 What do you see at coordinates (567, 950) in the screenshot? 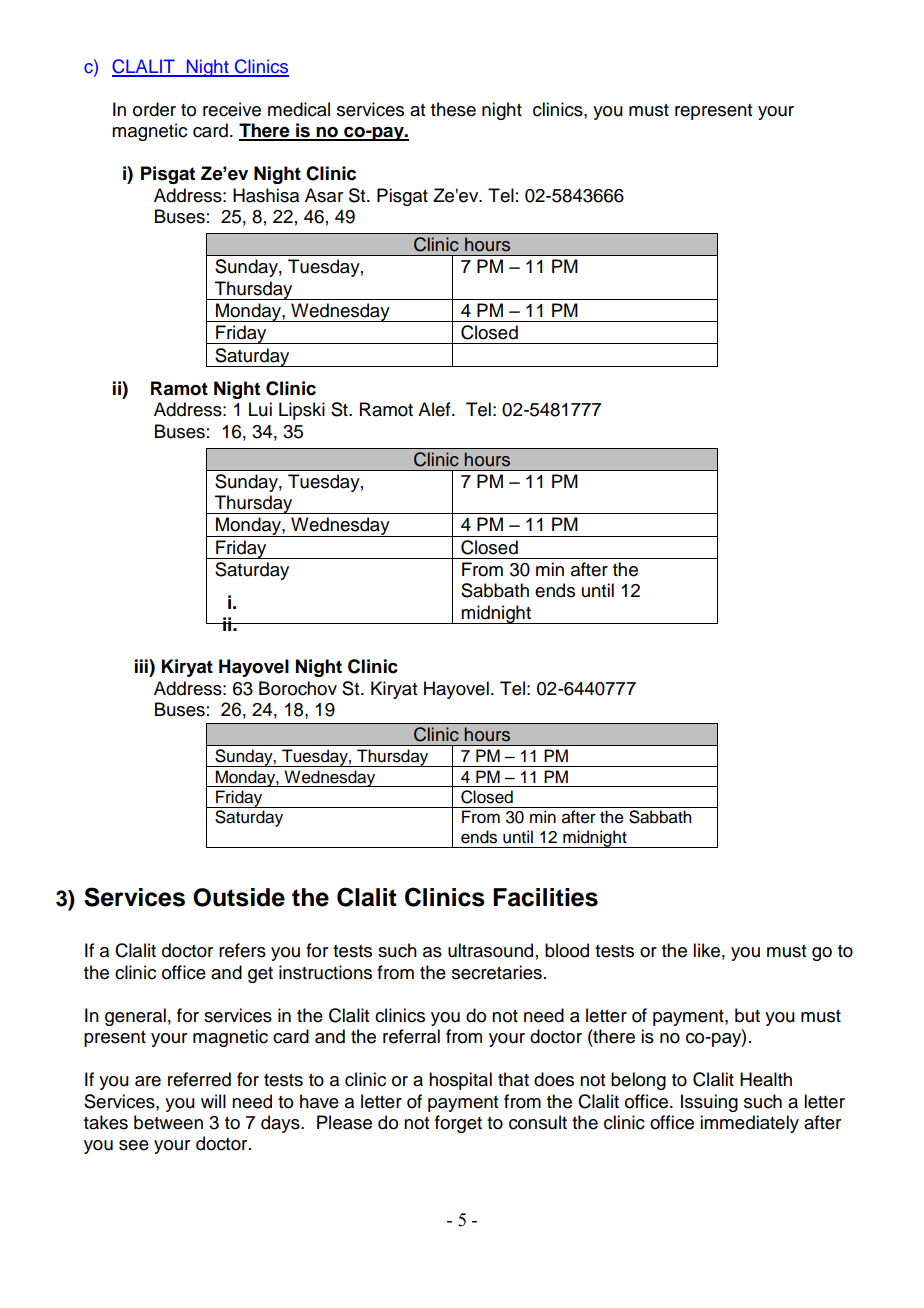
I see `blood` at bounding box center [567, 950].
